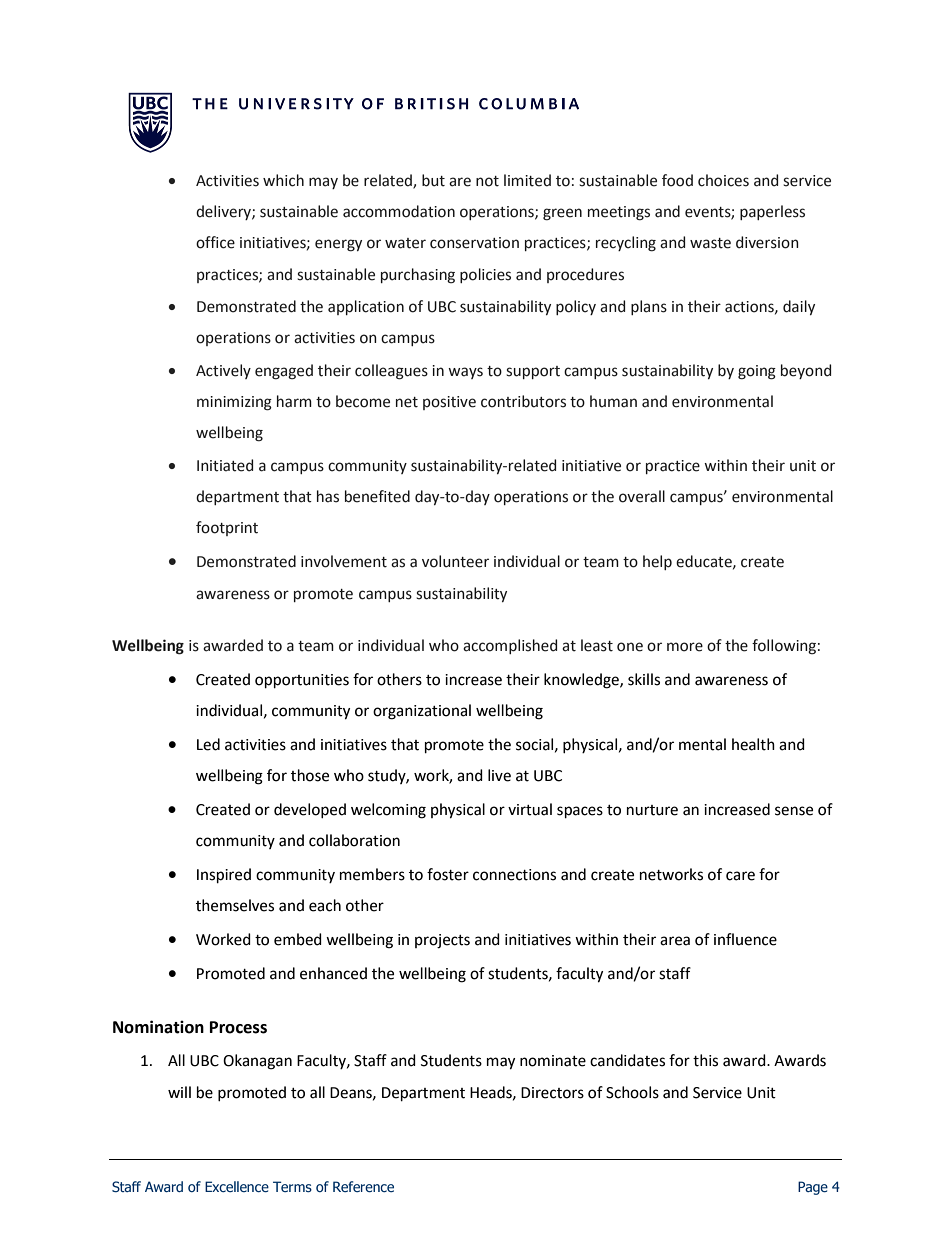  I want to click on paperless, so click(772, 212).
